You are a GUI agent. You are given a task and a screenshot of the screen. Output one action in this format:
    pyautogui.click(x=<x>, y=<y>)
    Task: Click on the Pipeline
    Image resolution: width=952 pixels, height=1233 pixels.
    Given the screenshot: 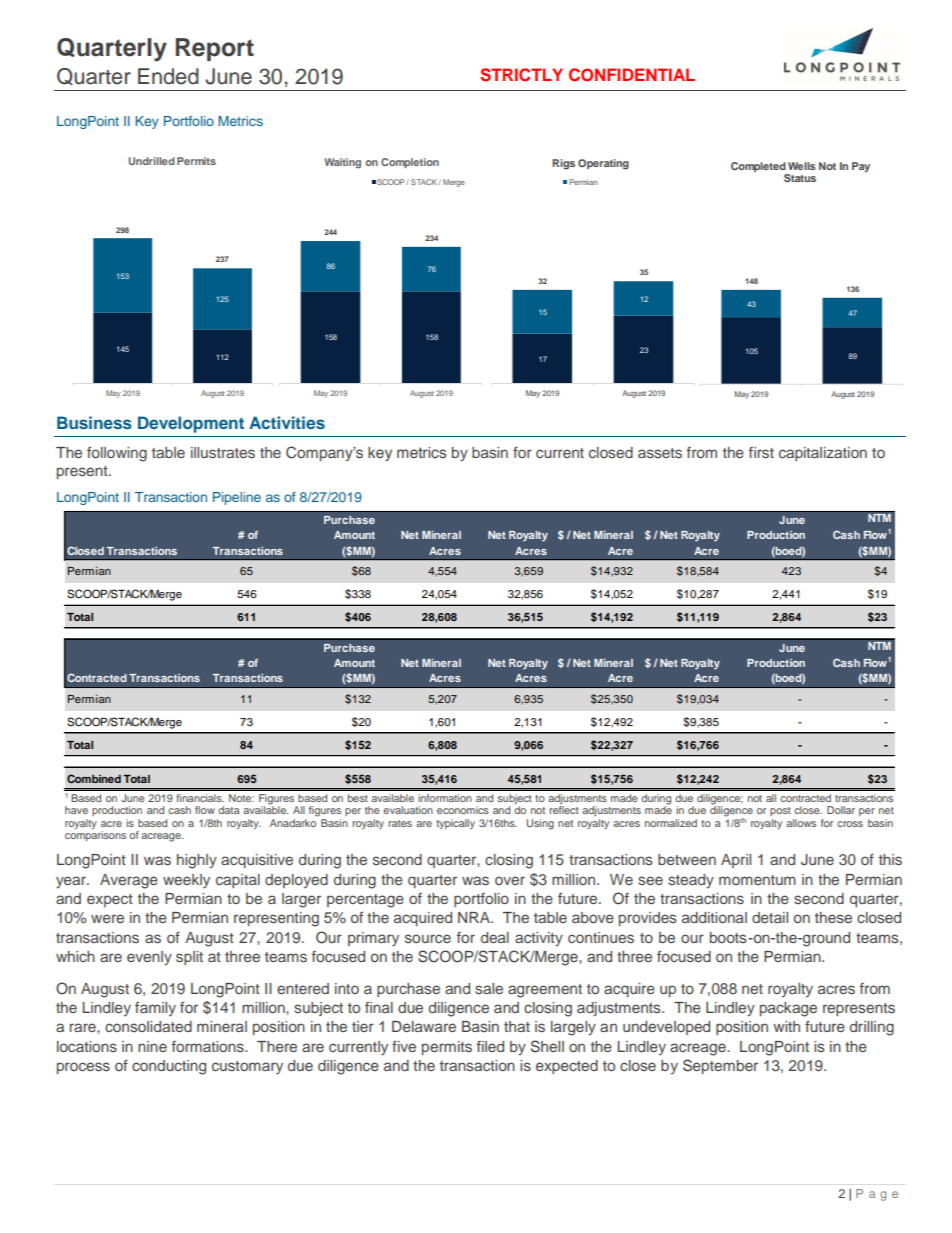 What is the action you would take?
    pyautogui.click(x=237, y=498)
